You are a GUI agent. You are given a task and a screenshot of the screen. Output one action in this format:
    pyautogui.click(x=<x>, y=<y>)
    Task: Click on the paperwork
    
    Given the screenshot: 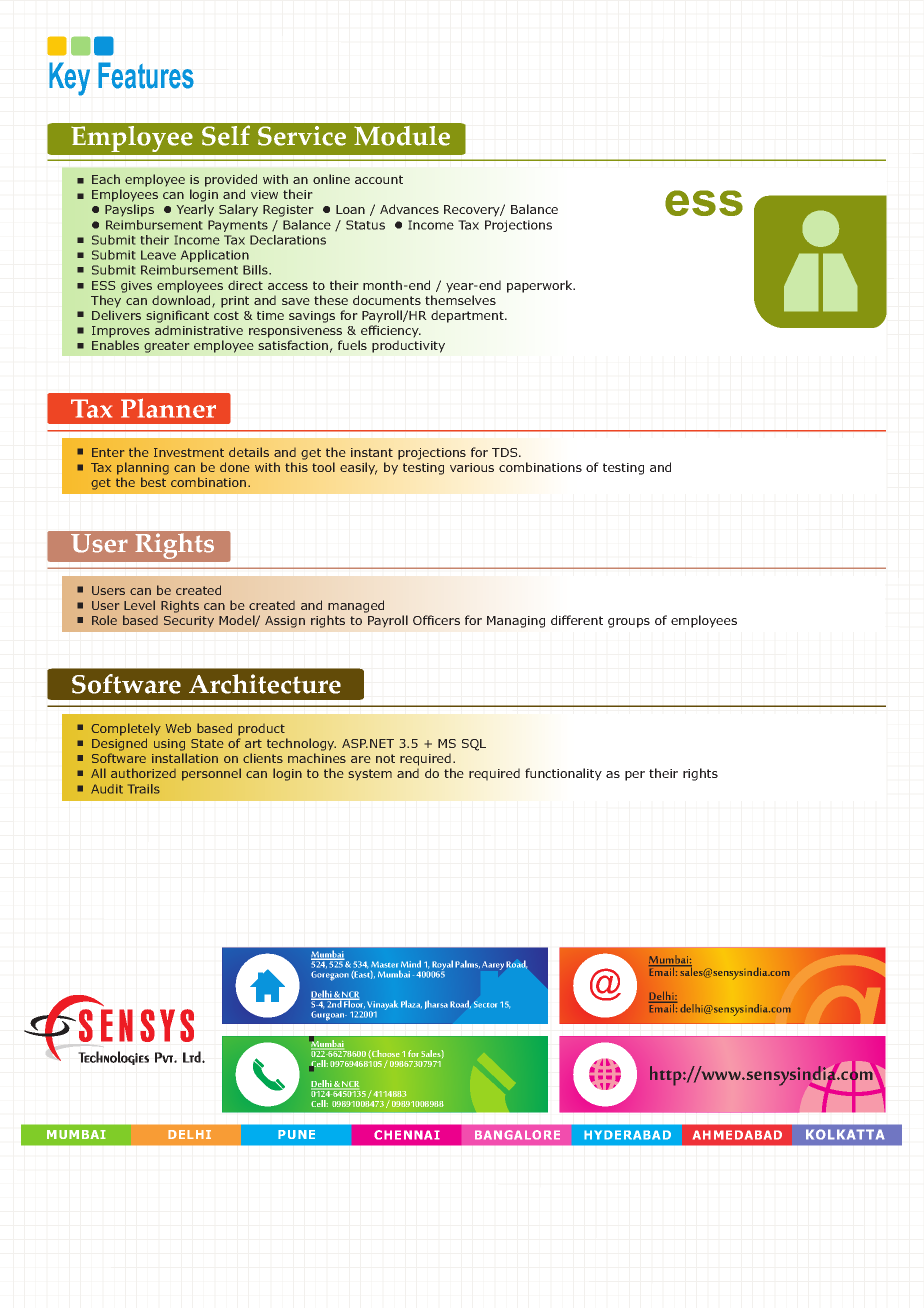 What is the action you would take?
    pyautogui.click(x=541, y=286)
